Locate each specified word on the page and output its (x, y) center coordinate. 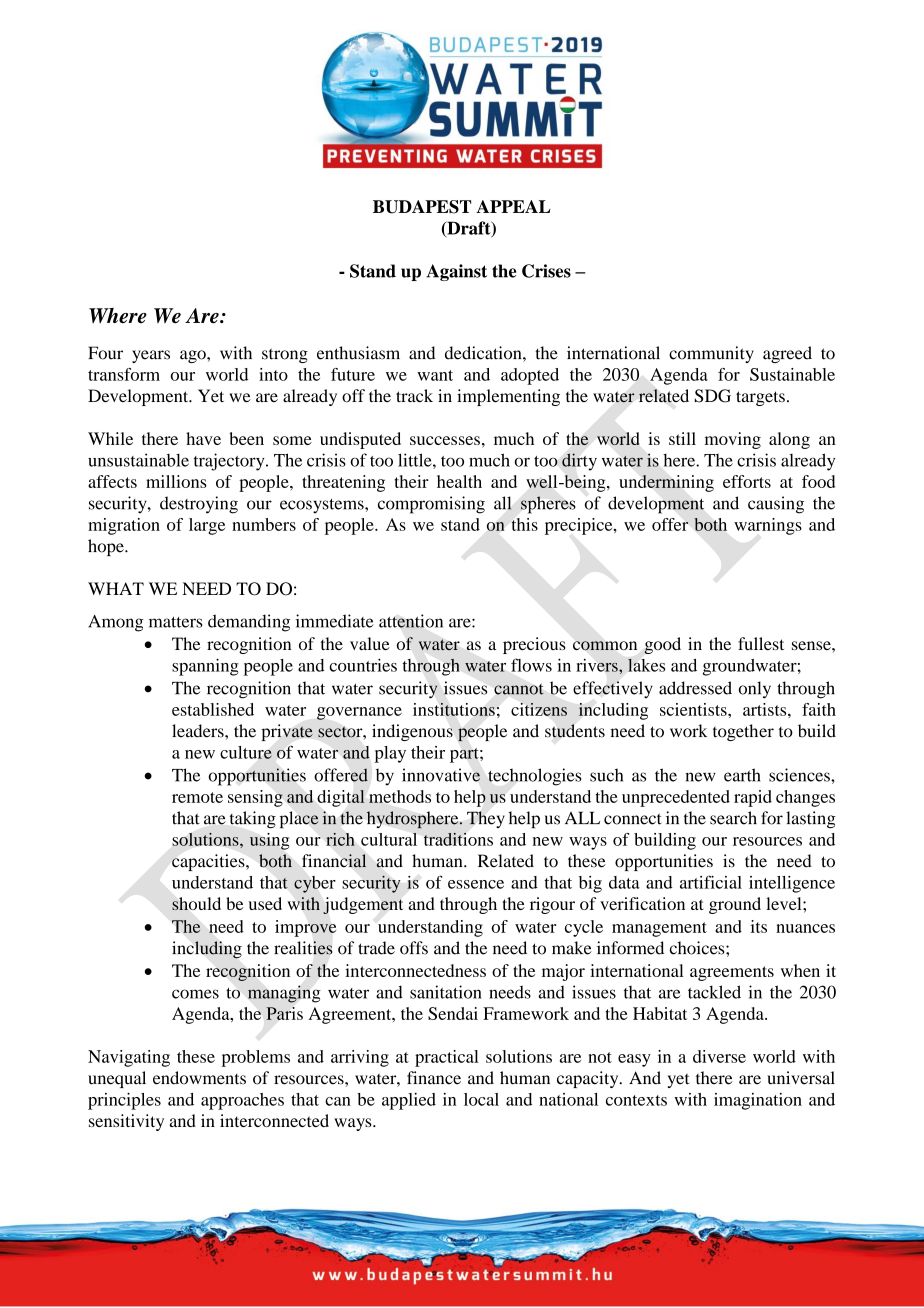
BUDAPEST (422, 207)
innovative (441, 775)
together (743, 732)
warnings (768, 526)
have (203, 438)
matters (176, 622)
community (711, 354)
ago (194, 356)
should (196, 904)
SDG (713, 396)
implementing (508, 397)
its (759, 926)
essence (476, 884)
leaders (199, 731)
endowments (199, 1078)
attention (411, 621)
